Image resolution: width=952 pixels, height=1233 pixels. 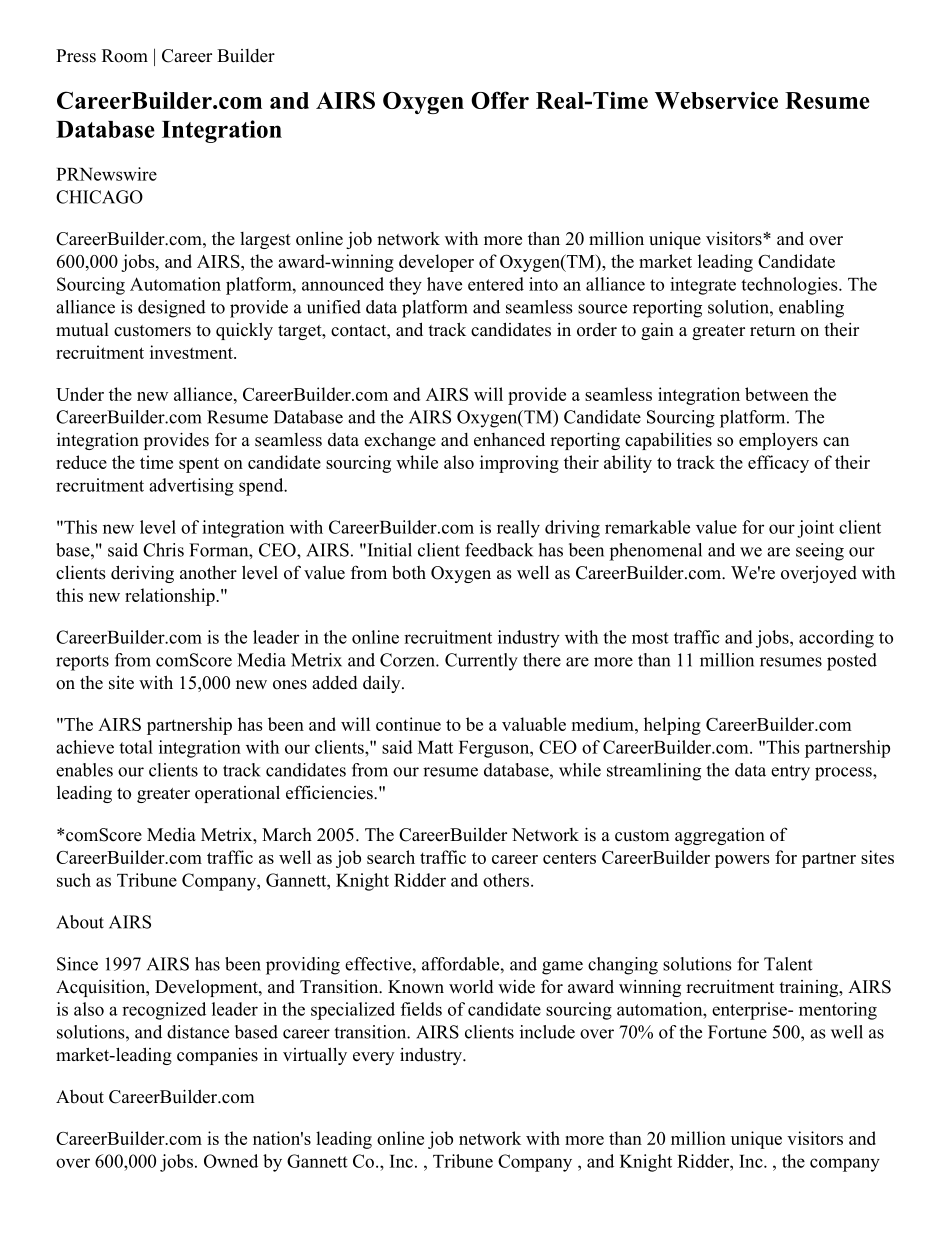 I want to click on every, so click(x=373, y=1058).
